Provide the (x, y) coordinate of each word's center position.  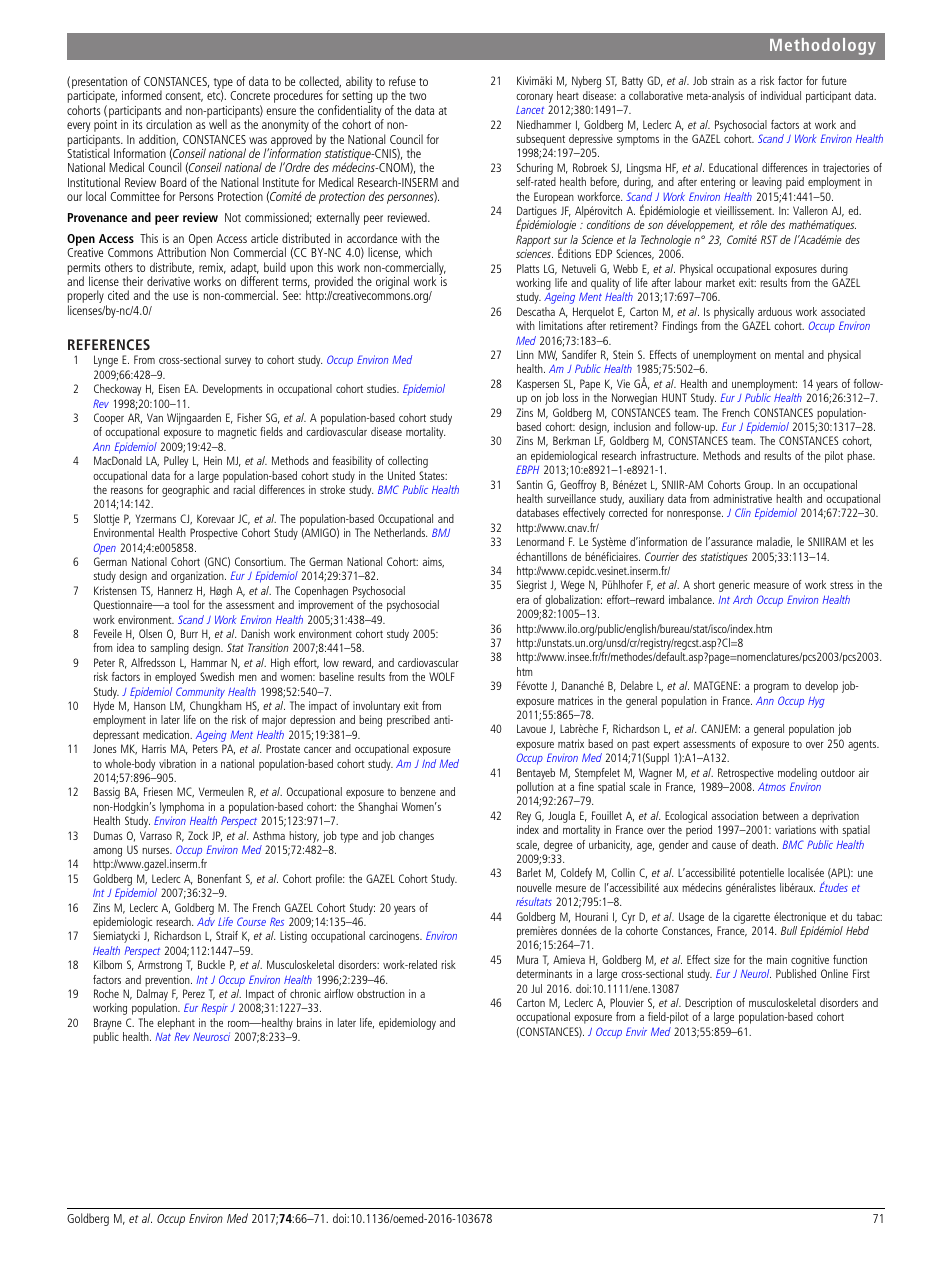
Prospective (214, 534)
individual (781, 95)
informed (142, 95)
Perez (194, 993)
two (417, 96)
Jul (536, 988)
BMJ (441, 532)
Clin (743, 512)
